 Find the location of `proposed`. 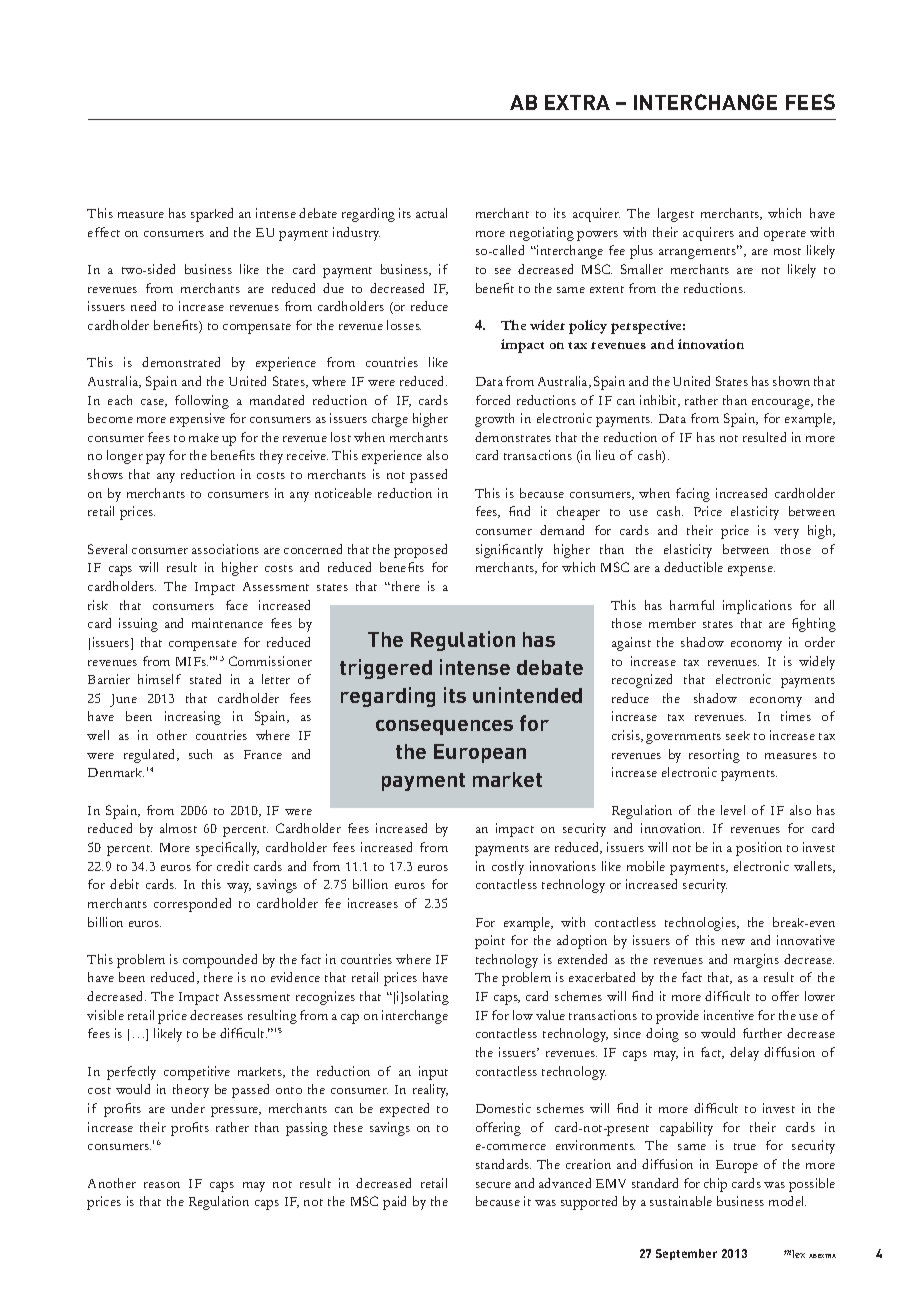

proposed is located at coordinates (420, 551).
